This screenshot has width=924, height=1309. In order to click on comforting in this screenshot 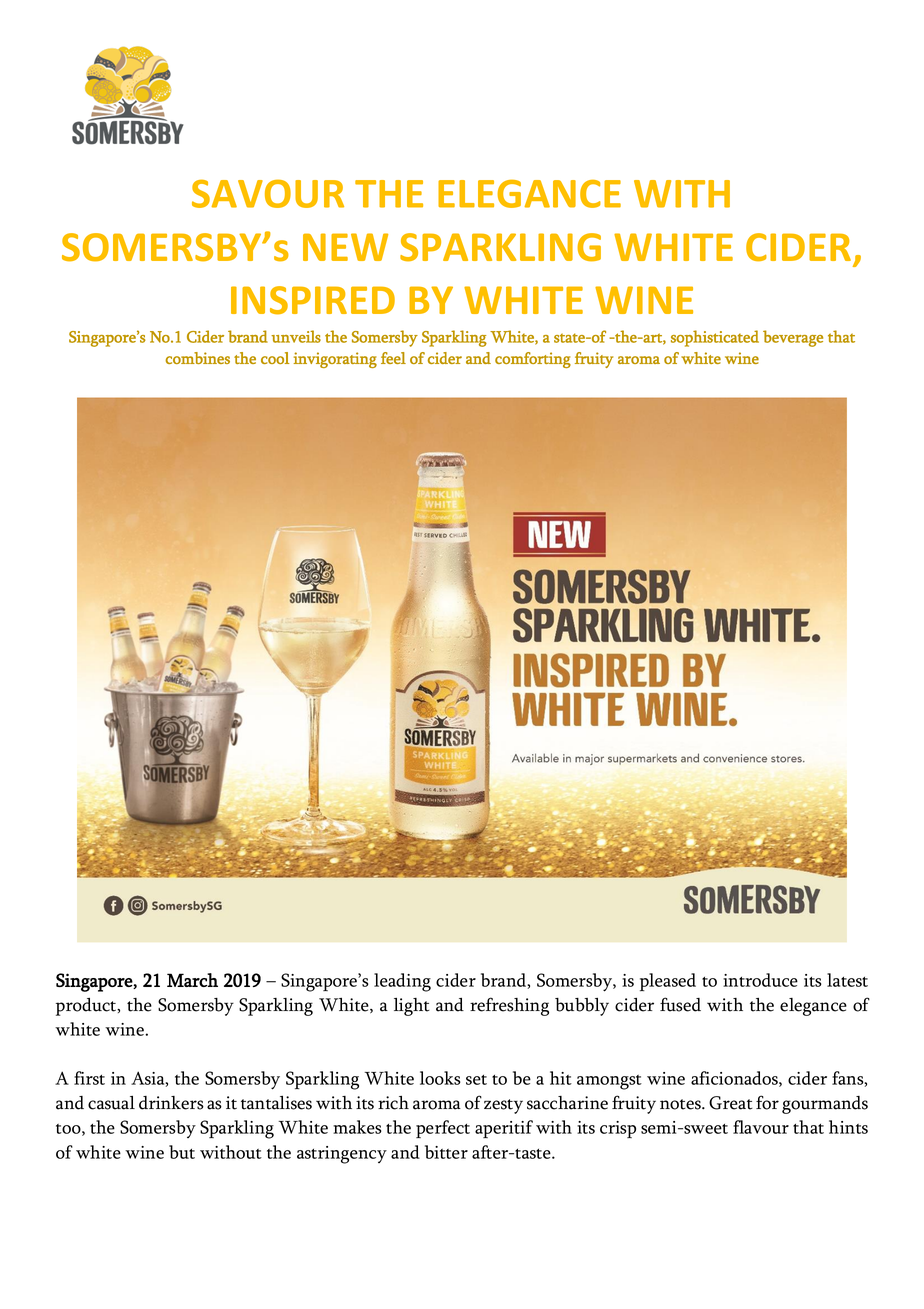, I will do `click(533, 360)`.
